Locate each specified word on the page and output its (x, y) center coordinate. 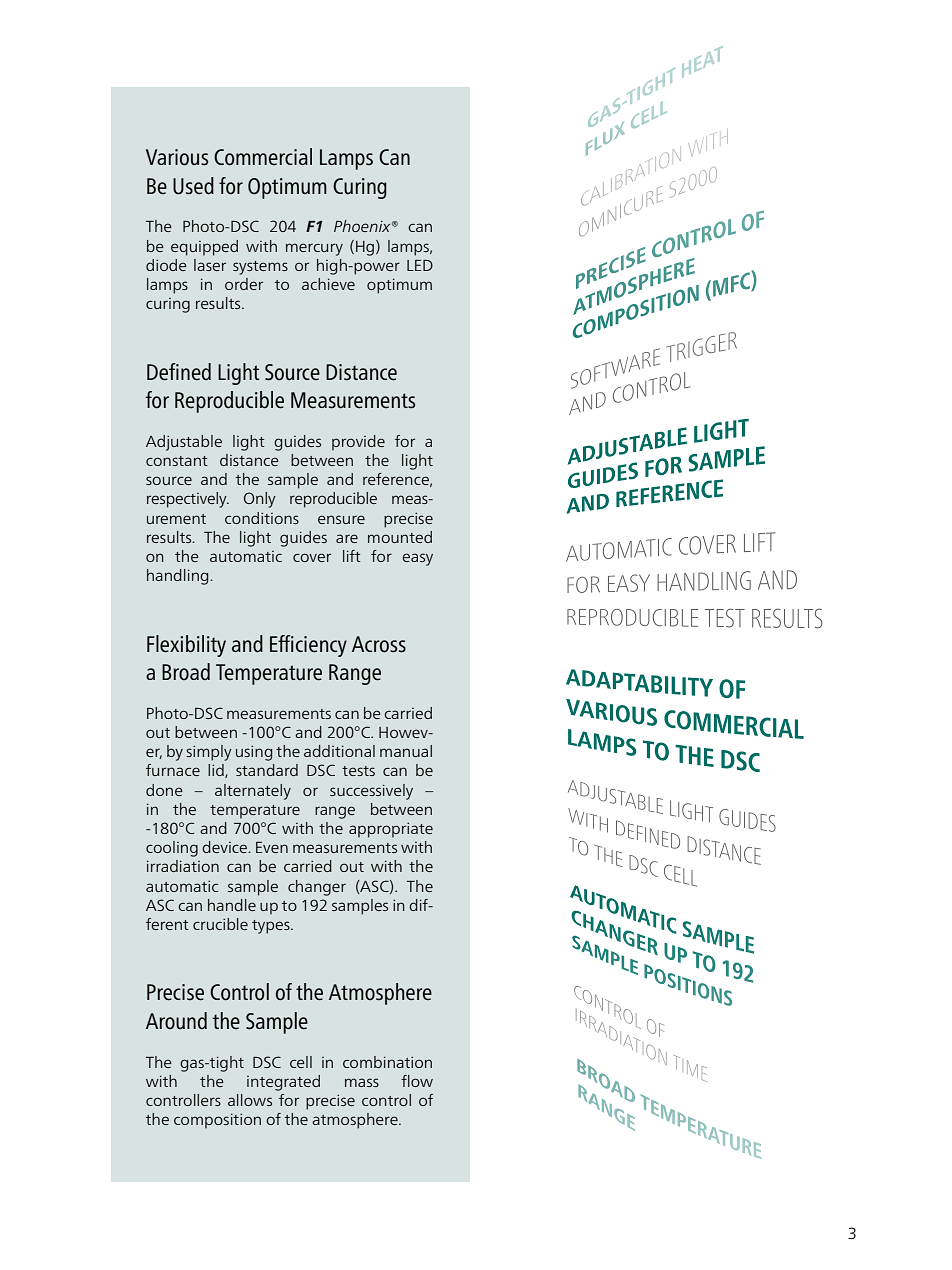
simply (209, 753)
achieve (328, 284)
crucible (220, 924)
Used (193, 186)
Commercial (263, 157)
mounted (400, 537)
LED (420, 265)
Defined (179, 372)
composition (217, 1121)
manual (406, 751)
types (272, 927)
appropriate (391, 830)
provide (358, 443)
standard (267, 770)
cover (312, 557)
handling (179, 577)
